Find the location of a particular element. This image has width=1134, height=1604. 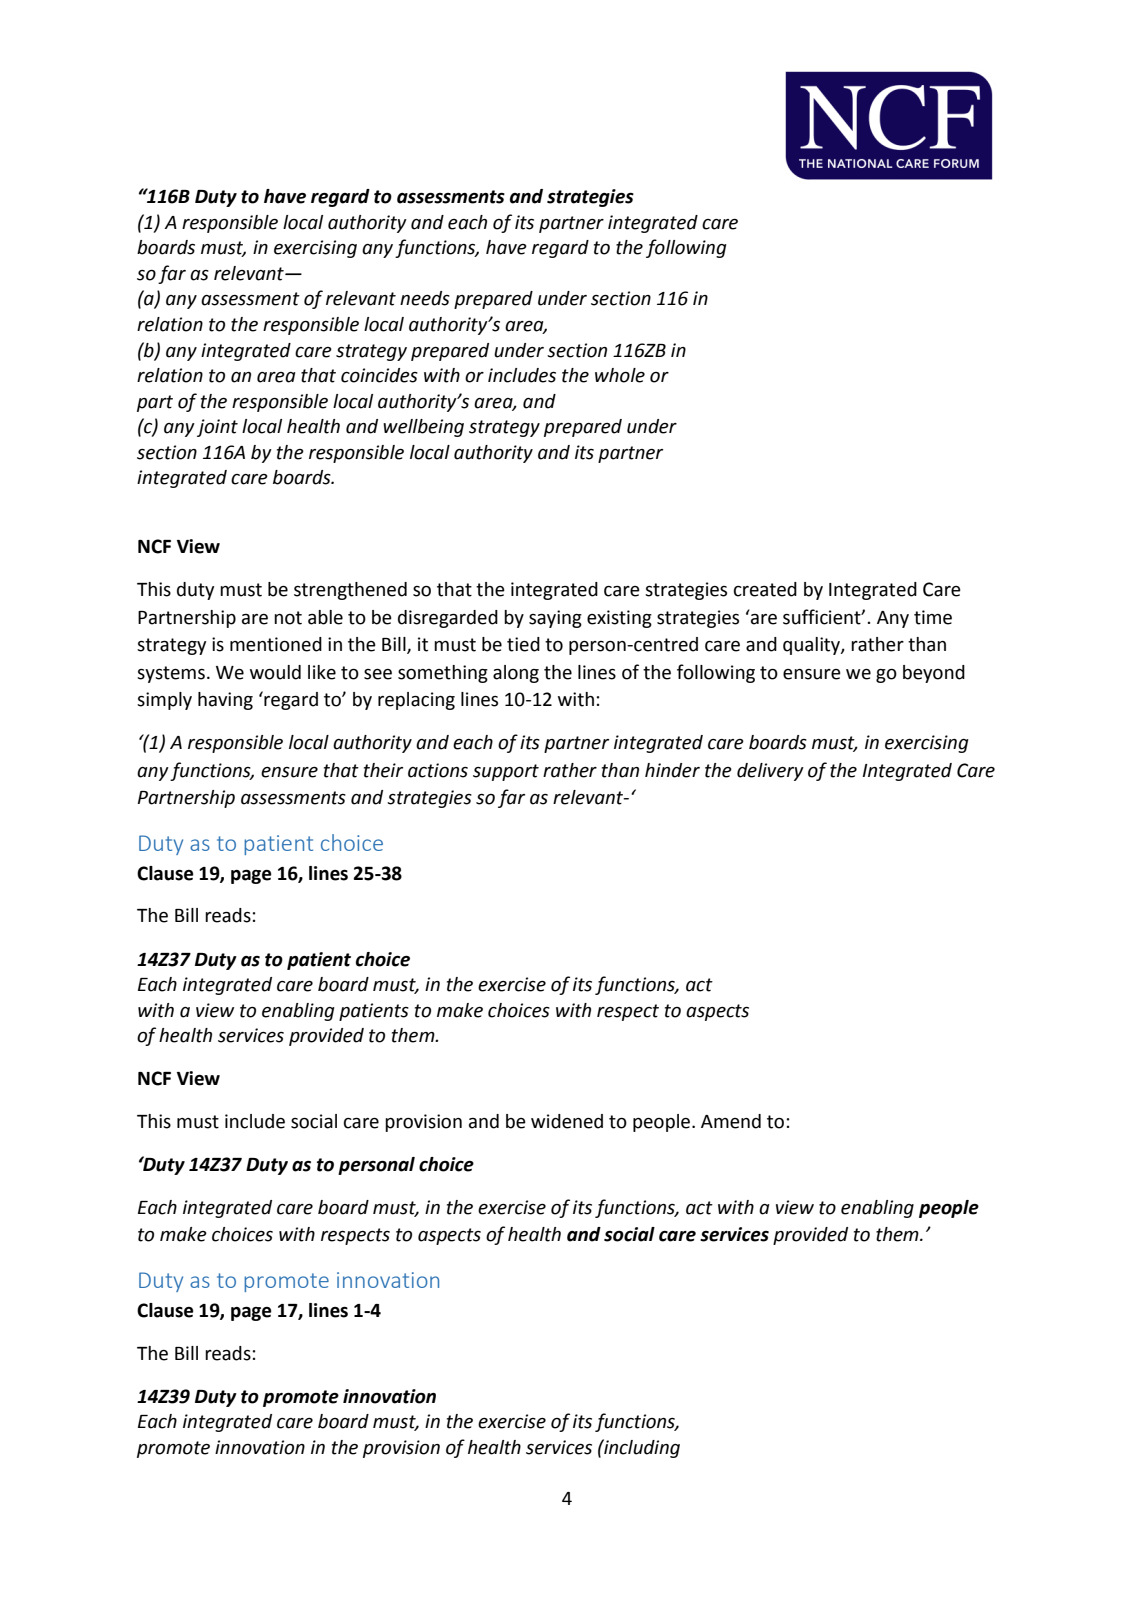

widened is located at coordinates (567, 1121).
